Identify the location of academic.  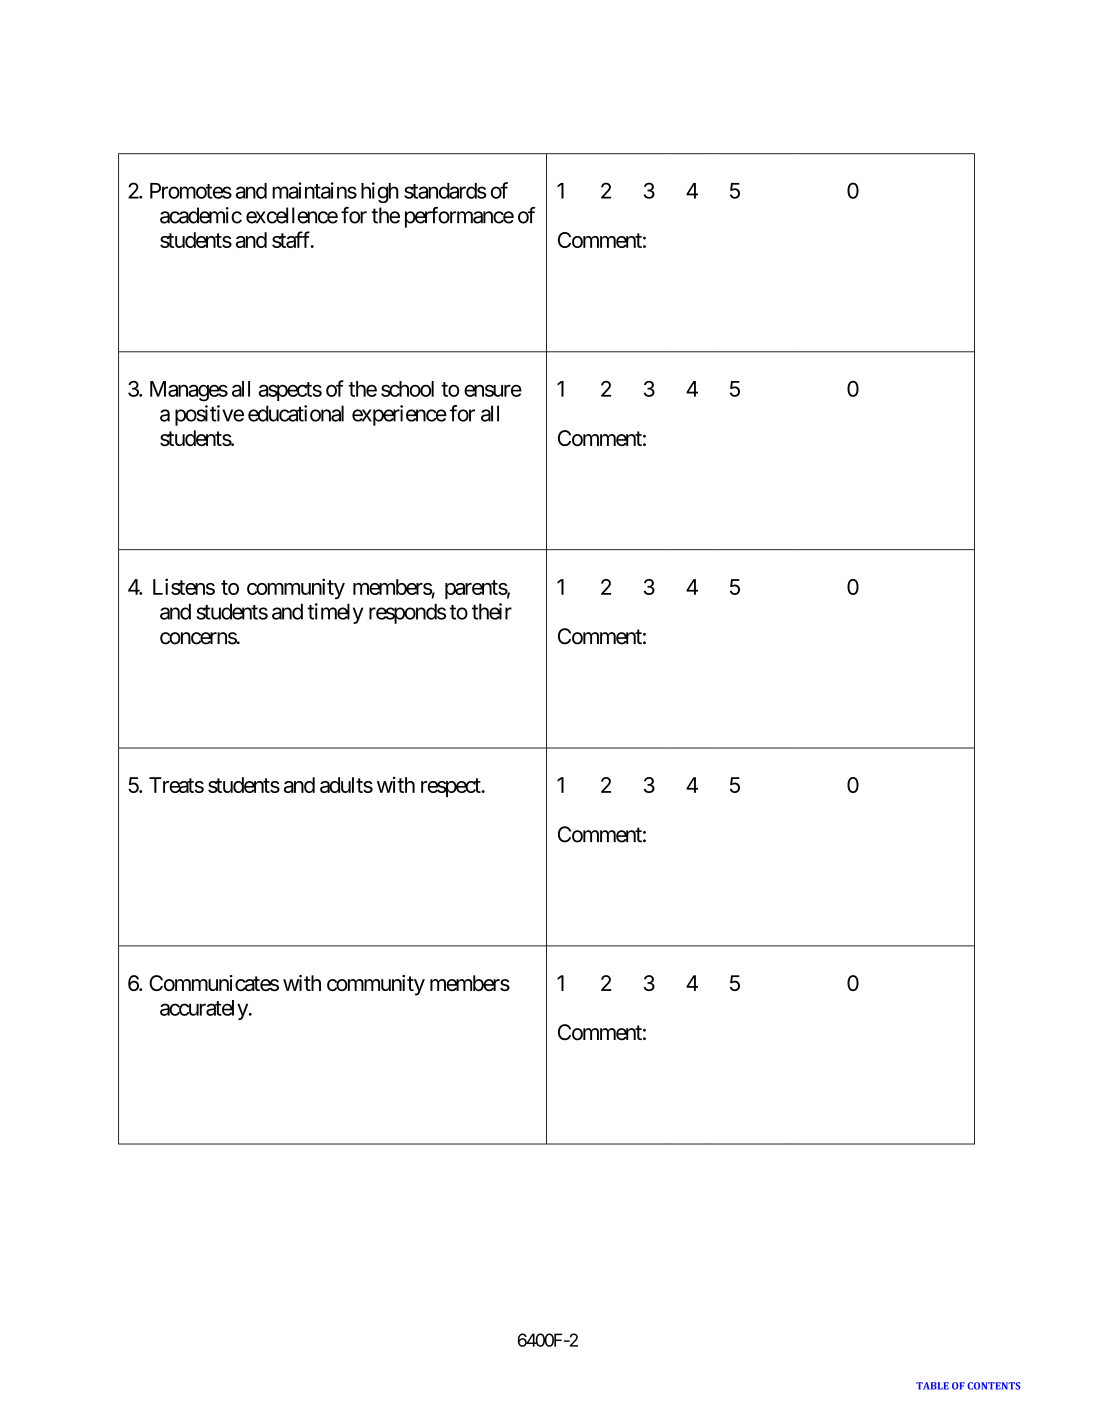
(201, 215).
